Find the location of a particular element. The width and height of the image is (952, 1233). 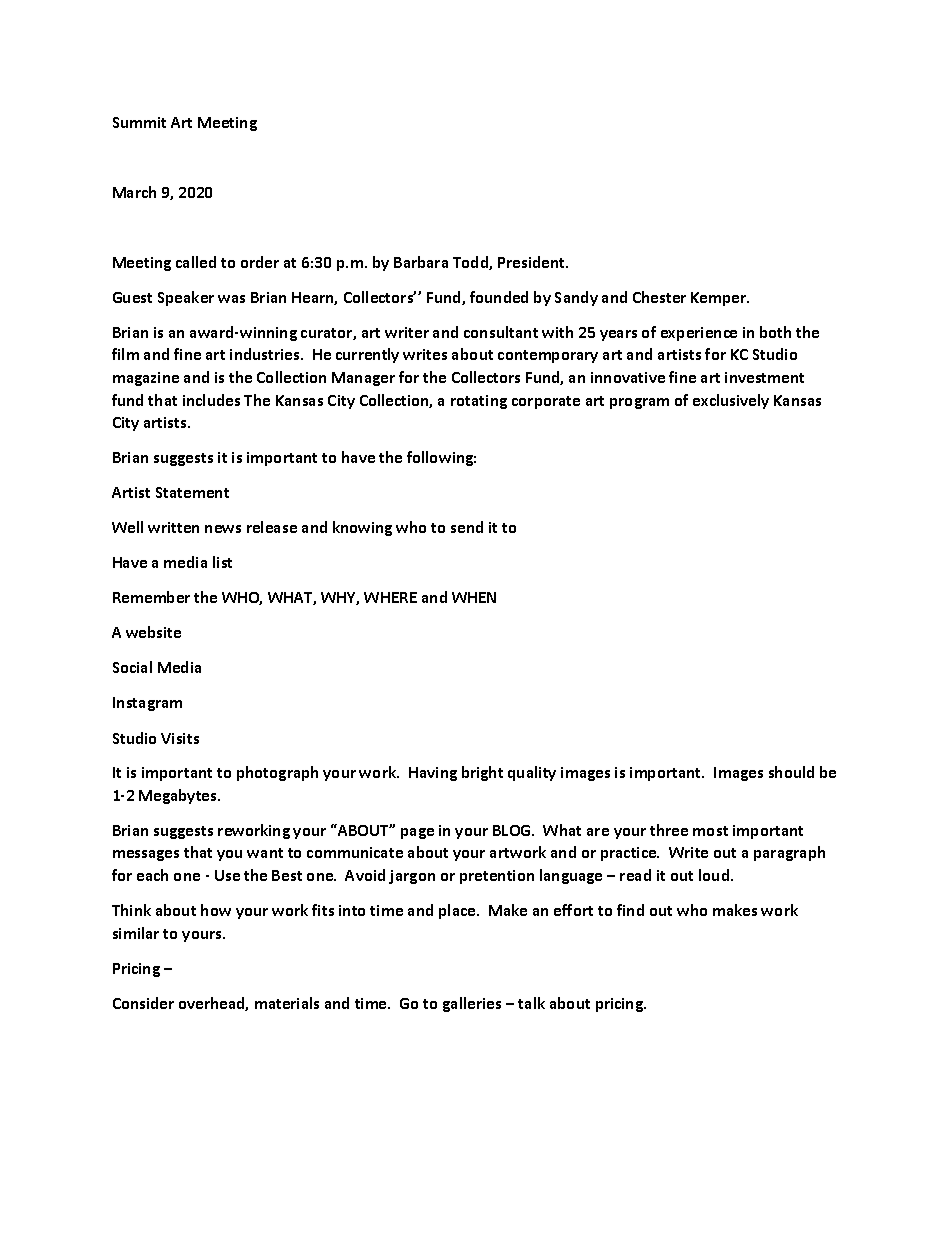

Megabytes is located at coordinates (179, 796).
